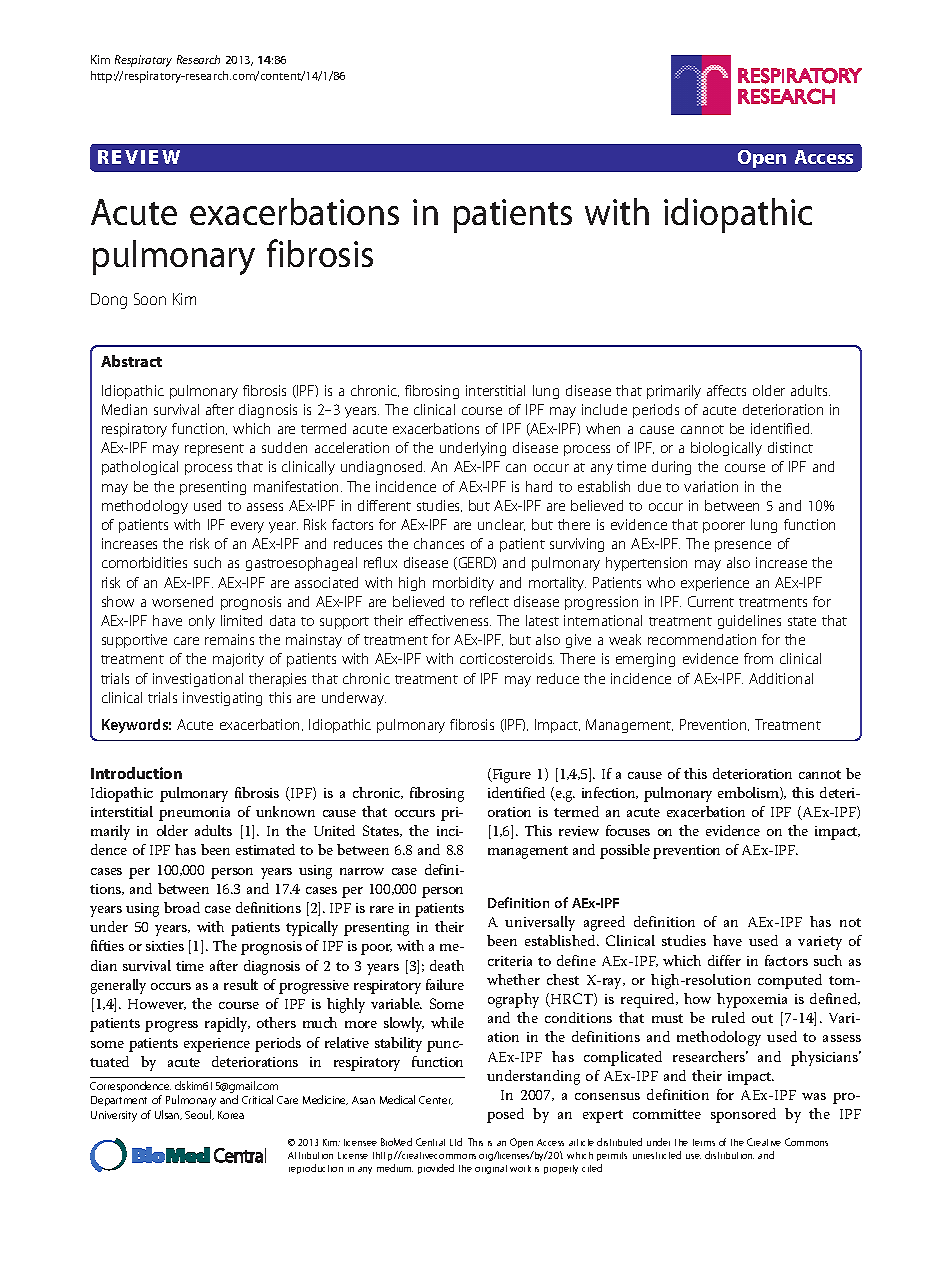  I want to click on Current, so click(711, 601).
